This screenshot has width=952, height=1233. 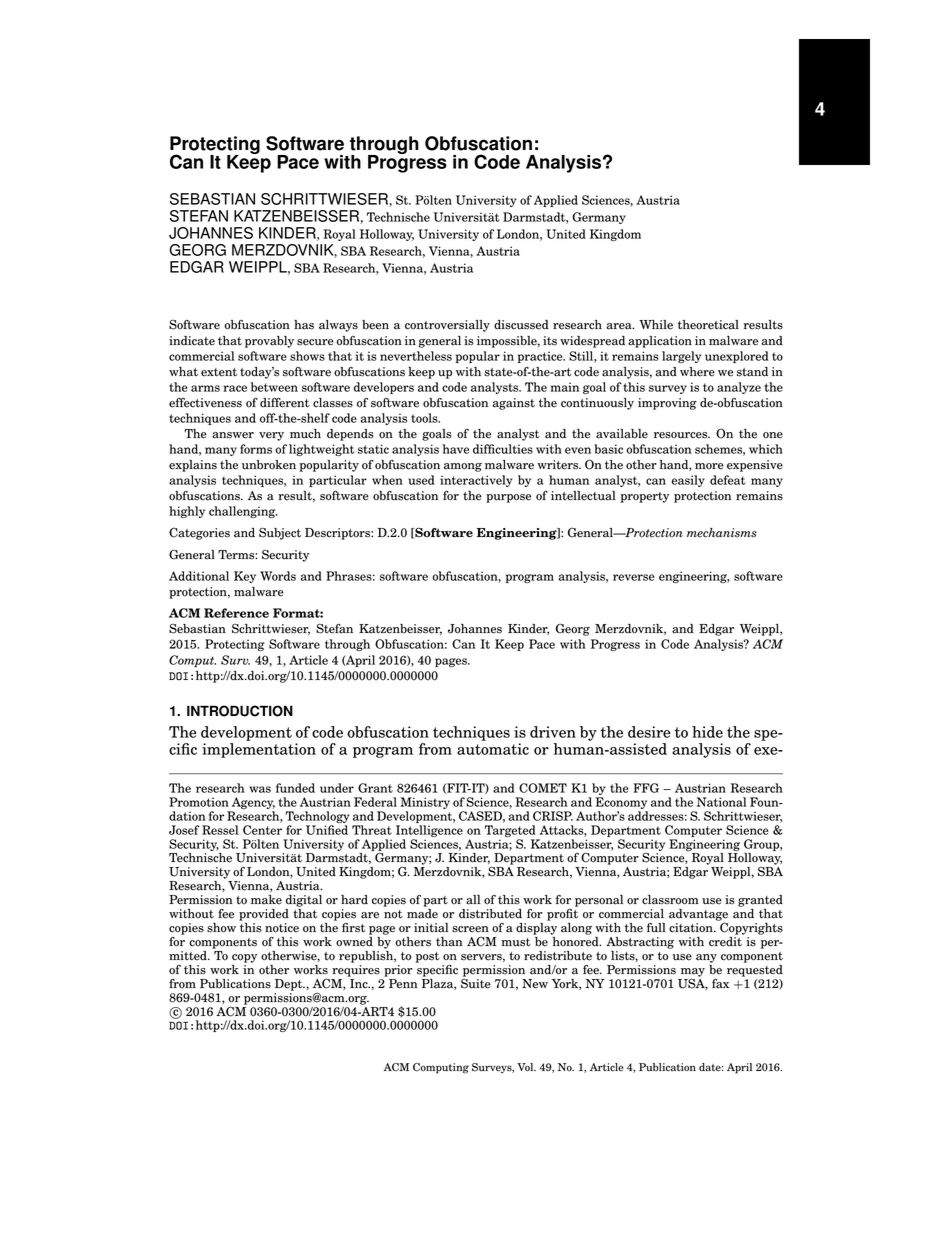 I want to click on Dept, so click(x=290, y=985).
